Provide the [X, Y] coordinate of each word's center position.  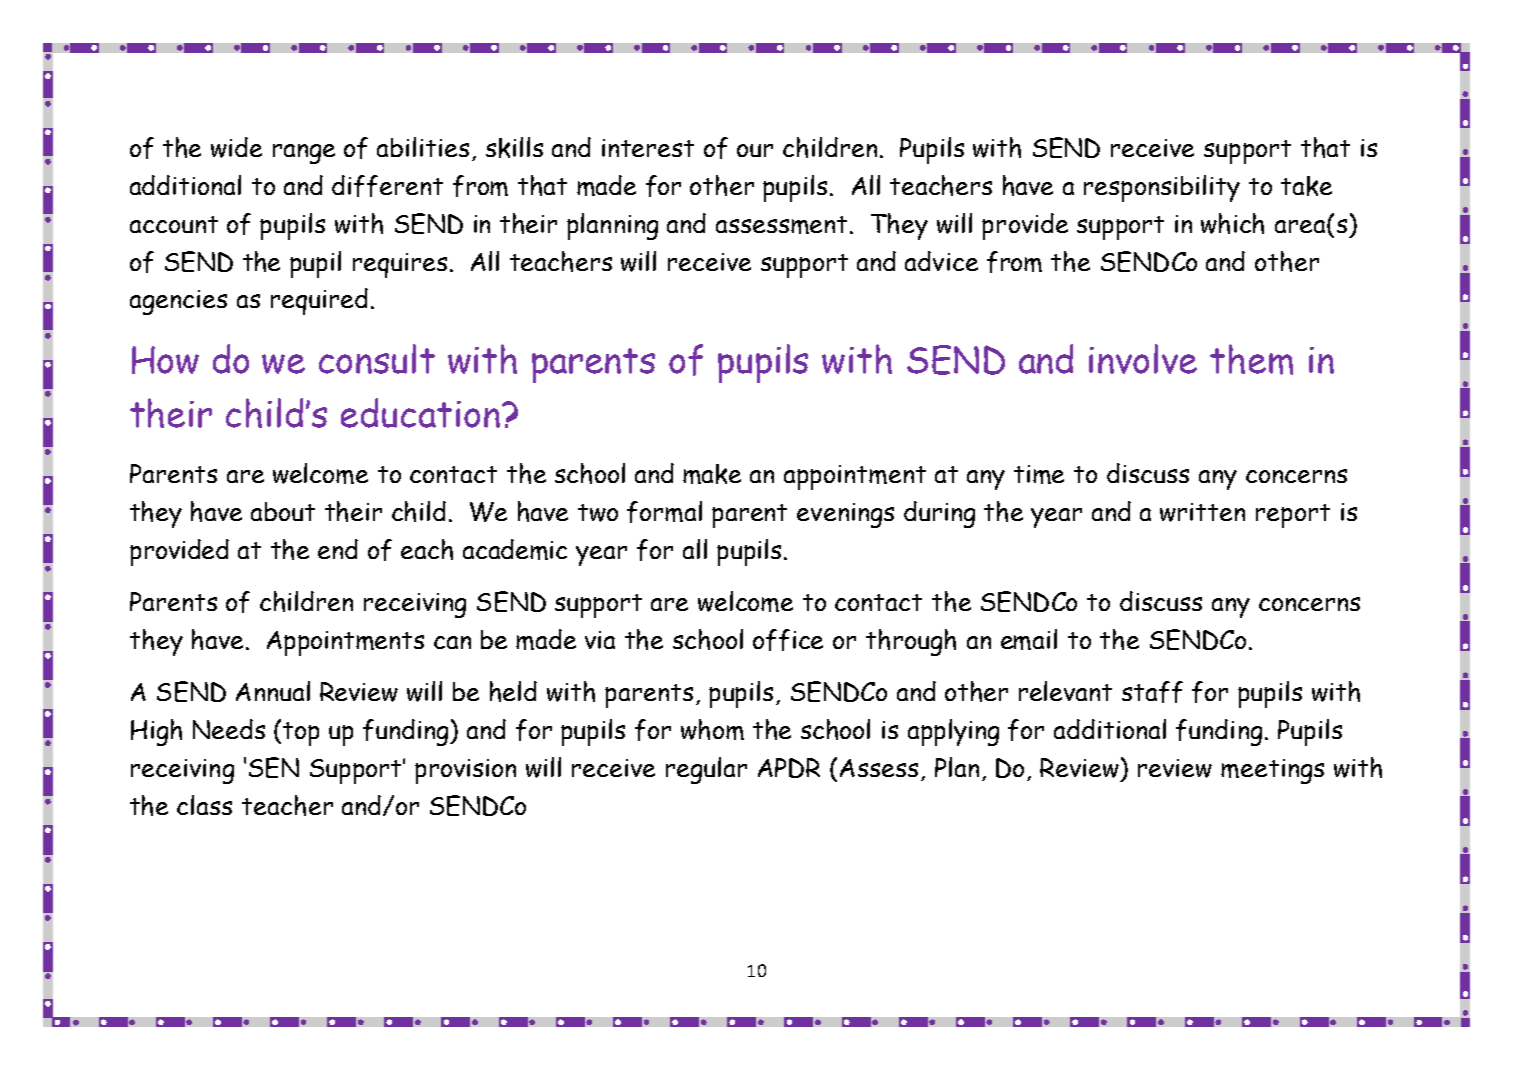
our [755, 150]
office [788, 640]
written [1202, 512]
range [304, 154]
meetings [1272, 771]
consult [377, 359]
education [422, 413]
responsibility [1162, 188]
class [204, 805]
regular [706, 770]
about [283, 511]
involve [1143, 359]
